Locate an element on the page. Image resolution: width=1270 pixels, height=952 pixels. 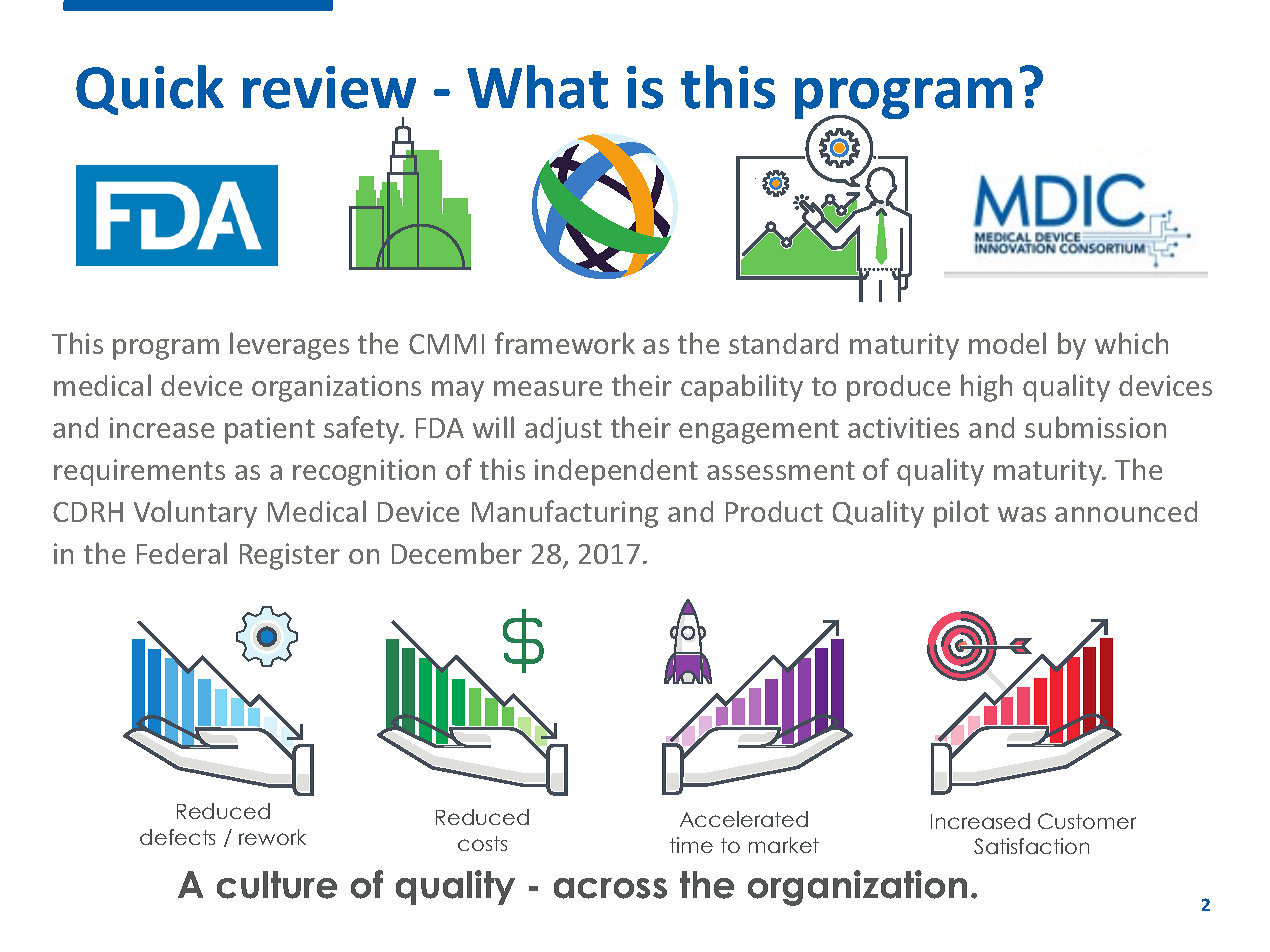
Satisfaction is located at coordinates (1031, 846).
